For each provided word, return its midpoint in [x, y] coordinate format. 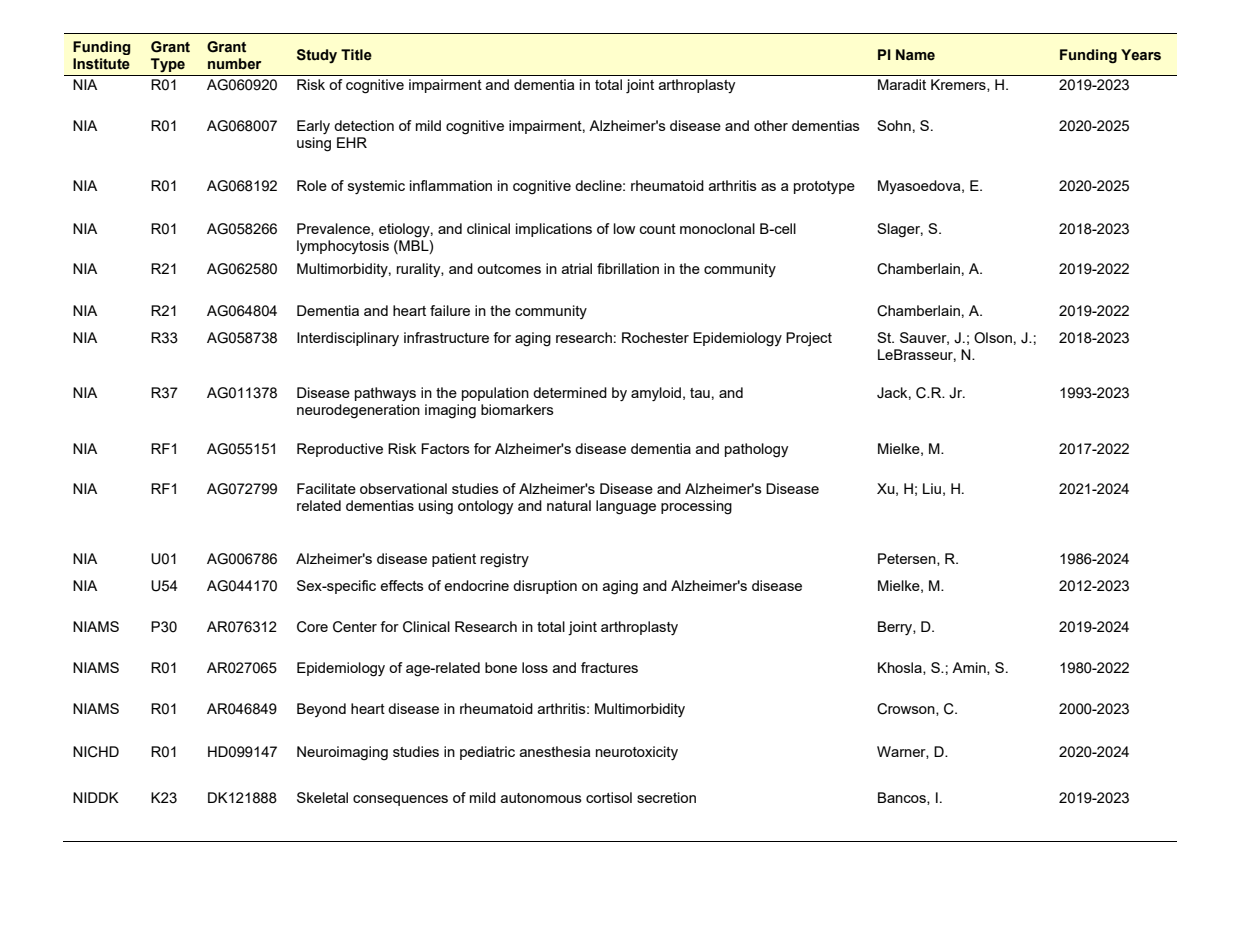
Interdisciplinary [348, 339]
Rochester [655, 337]
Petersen [908, 559]
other [771, 125]
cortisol [609, 797]
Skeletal [322, 797]
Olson [993, 338]
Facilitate [326, 488]
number [235, 64]
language [626, 507]
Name [915, 55]
